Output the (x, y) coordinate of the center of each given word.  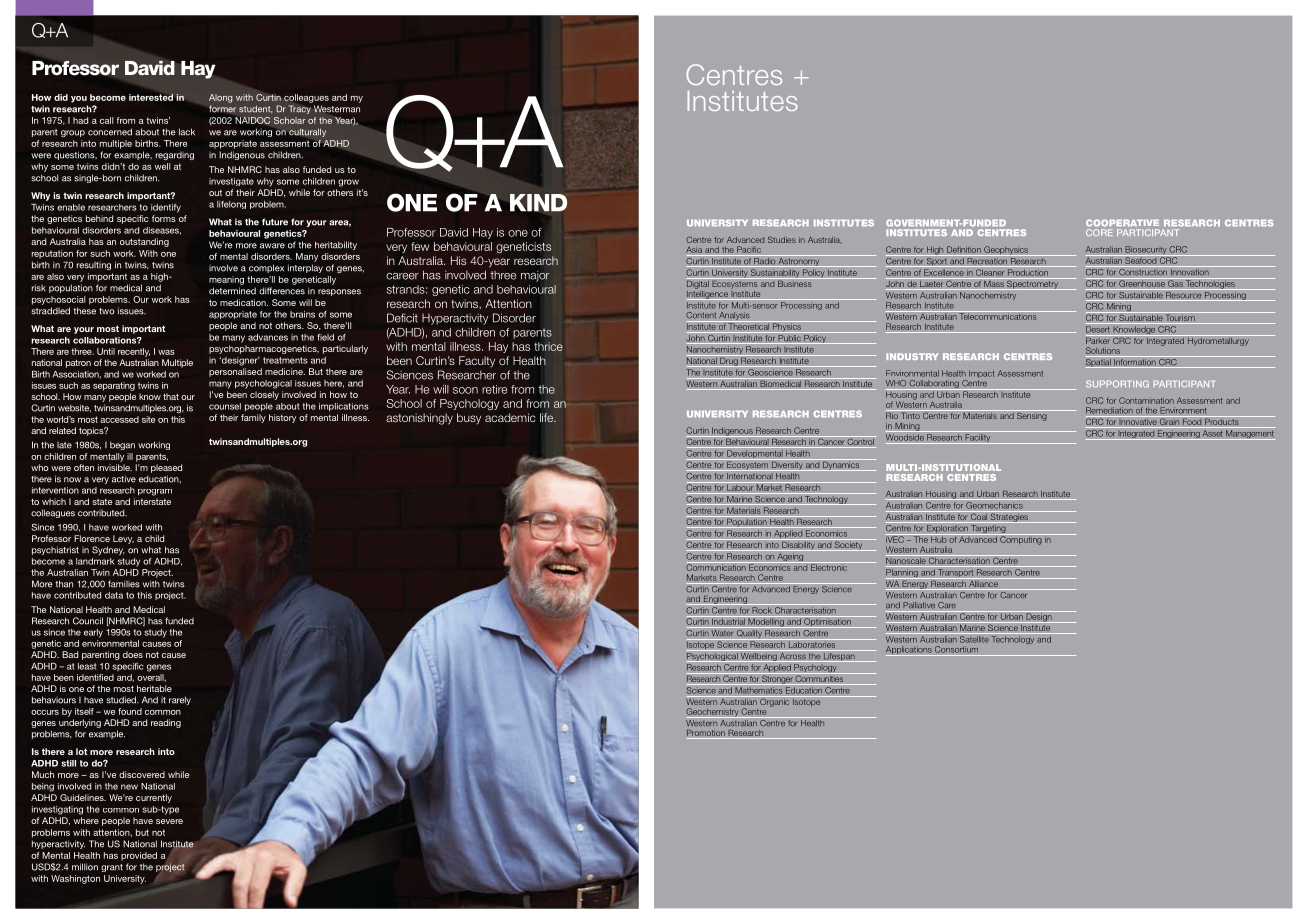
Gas (1175, 282)
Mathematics (759, 690)
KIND (538, 203)
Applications (910, 651)
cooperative (1122, 223)
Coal (979, 515)
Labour (740, 486)
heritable (154, 688)
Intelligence (708, 294)
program (155, 492)
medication (244, 302)
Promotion (707, 734)
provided (139, 856)
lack (187, 132)
